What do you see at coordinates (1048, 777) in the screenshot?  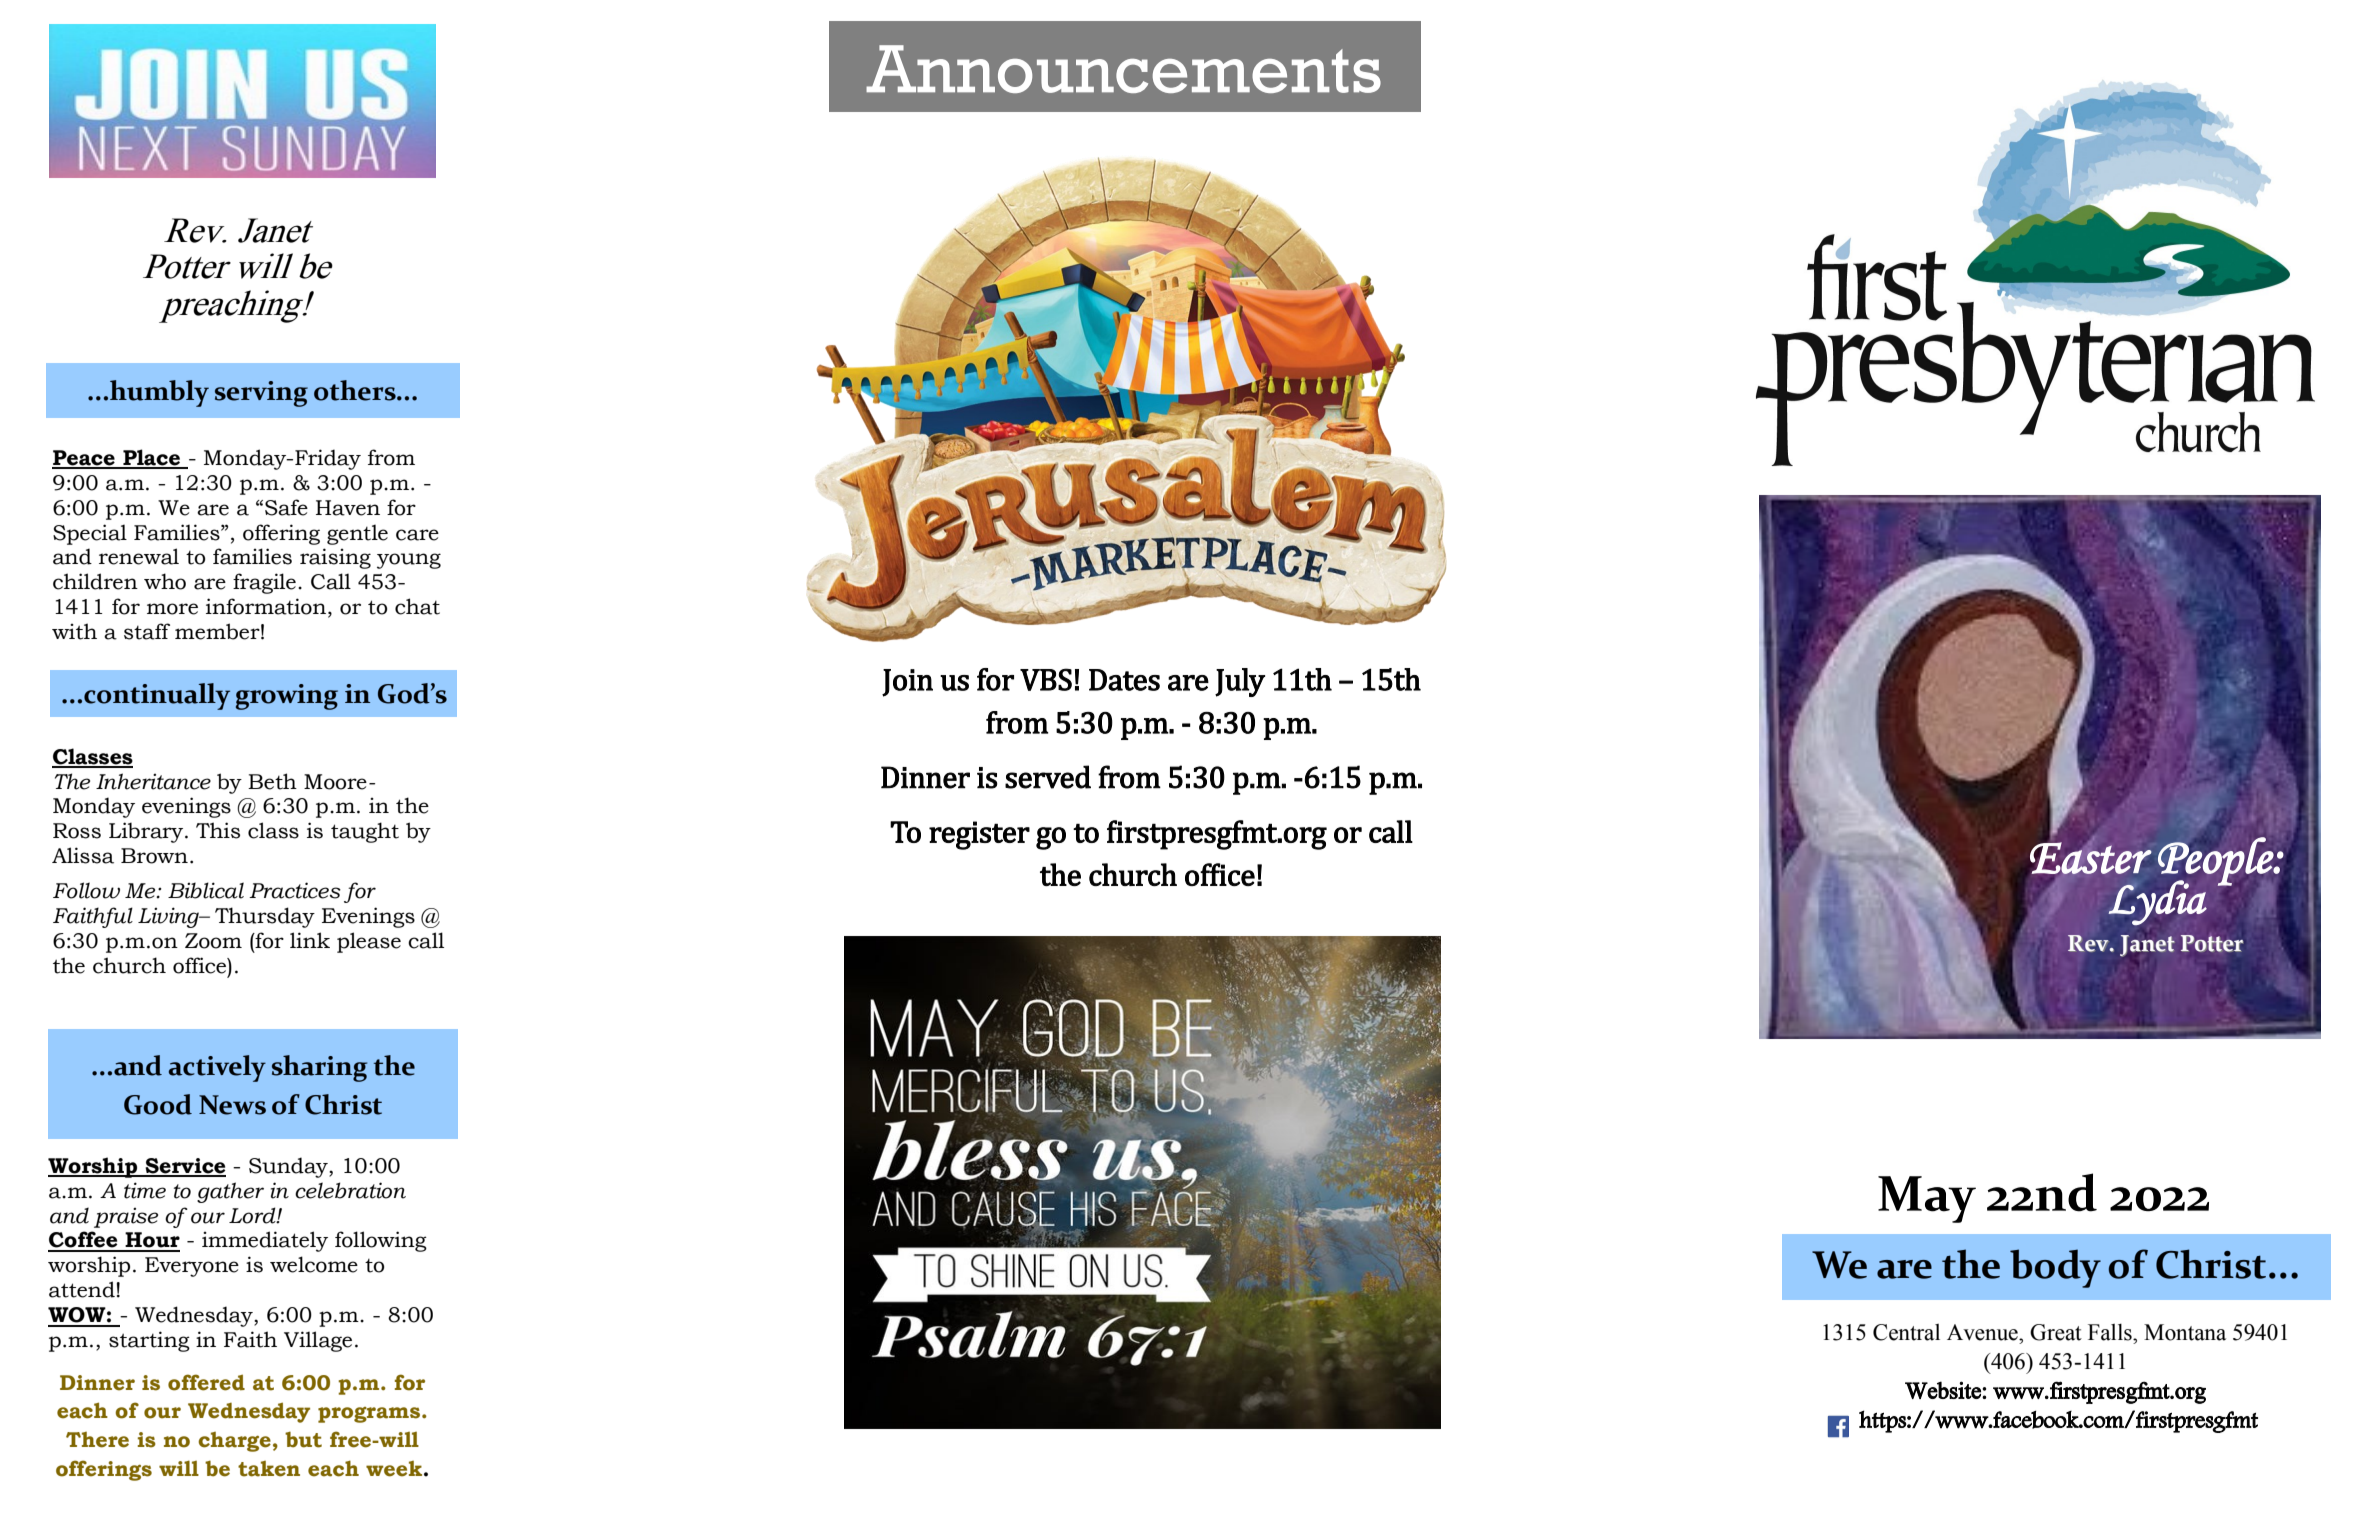 I see `served` at bounding box center [1048, 777].
